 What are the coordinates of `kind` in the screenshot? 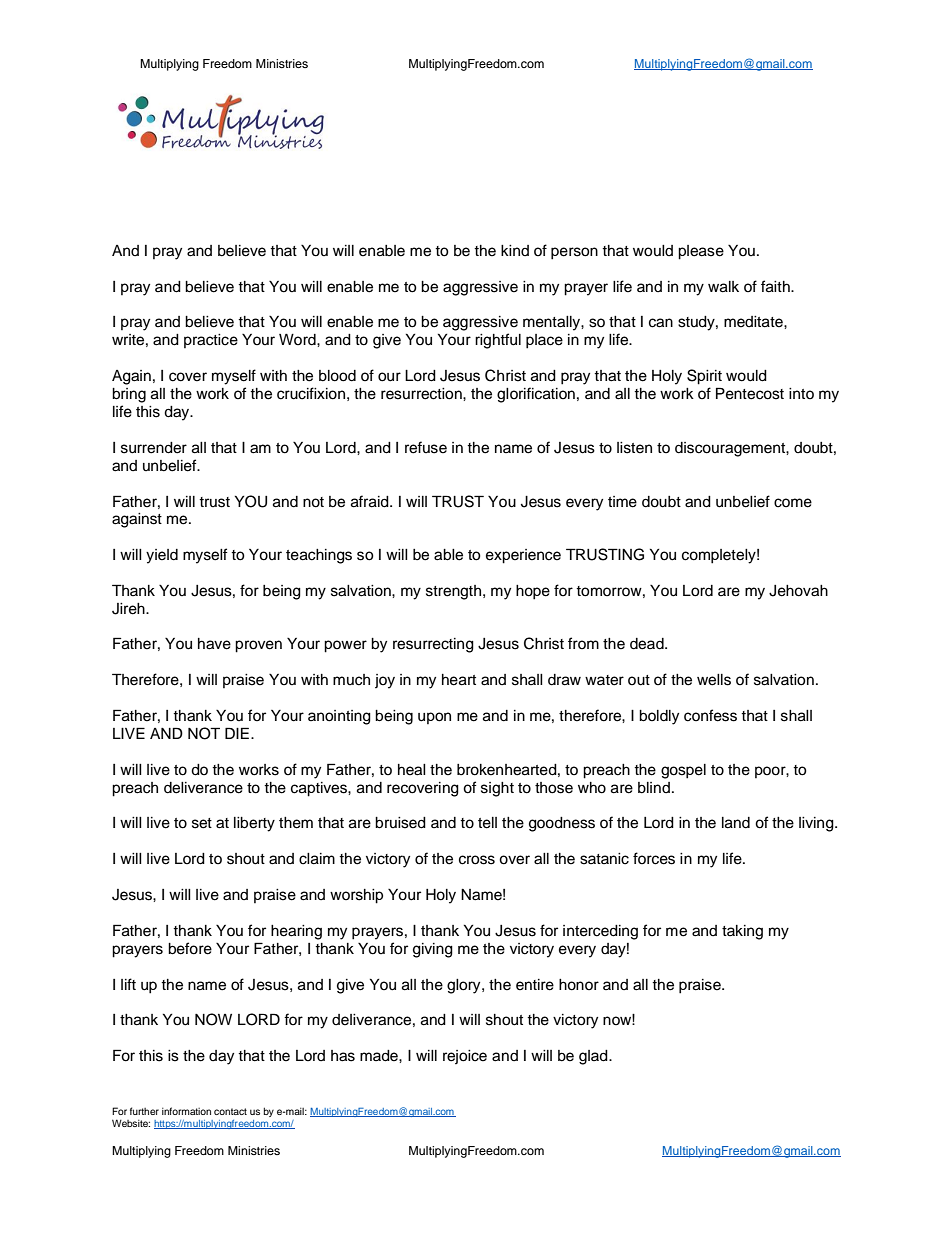 It's located at (515, 250).
